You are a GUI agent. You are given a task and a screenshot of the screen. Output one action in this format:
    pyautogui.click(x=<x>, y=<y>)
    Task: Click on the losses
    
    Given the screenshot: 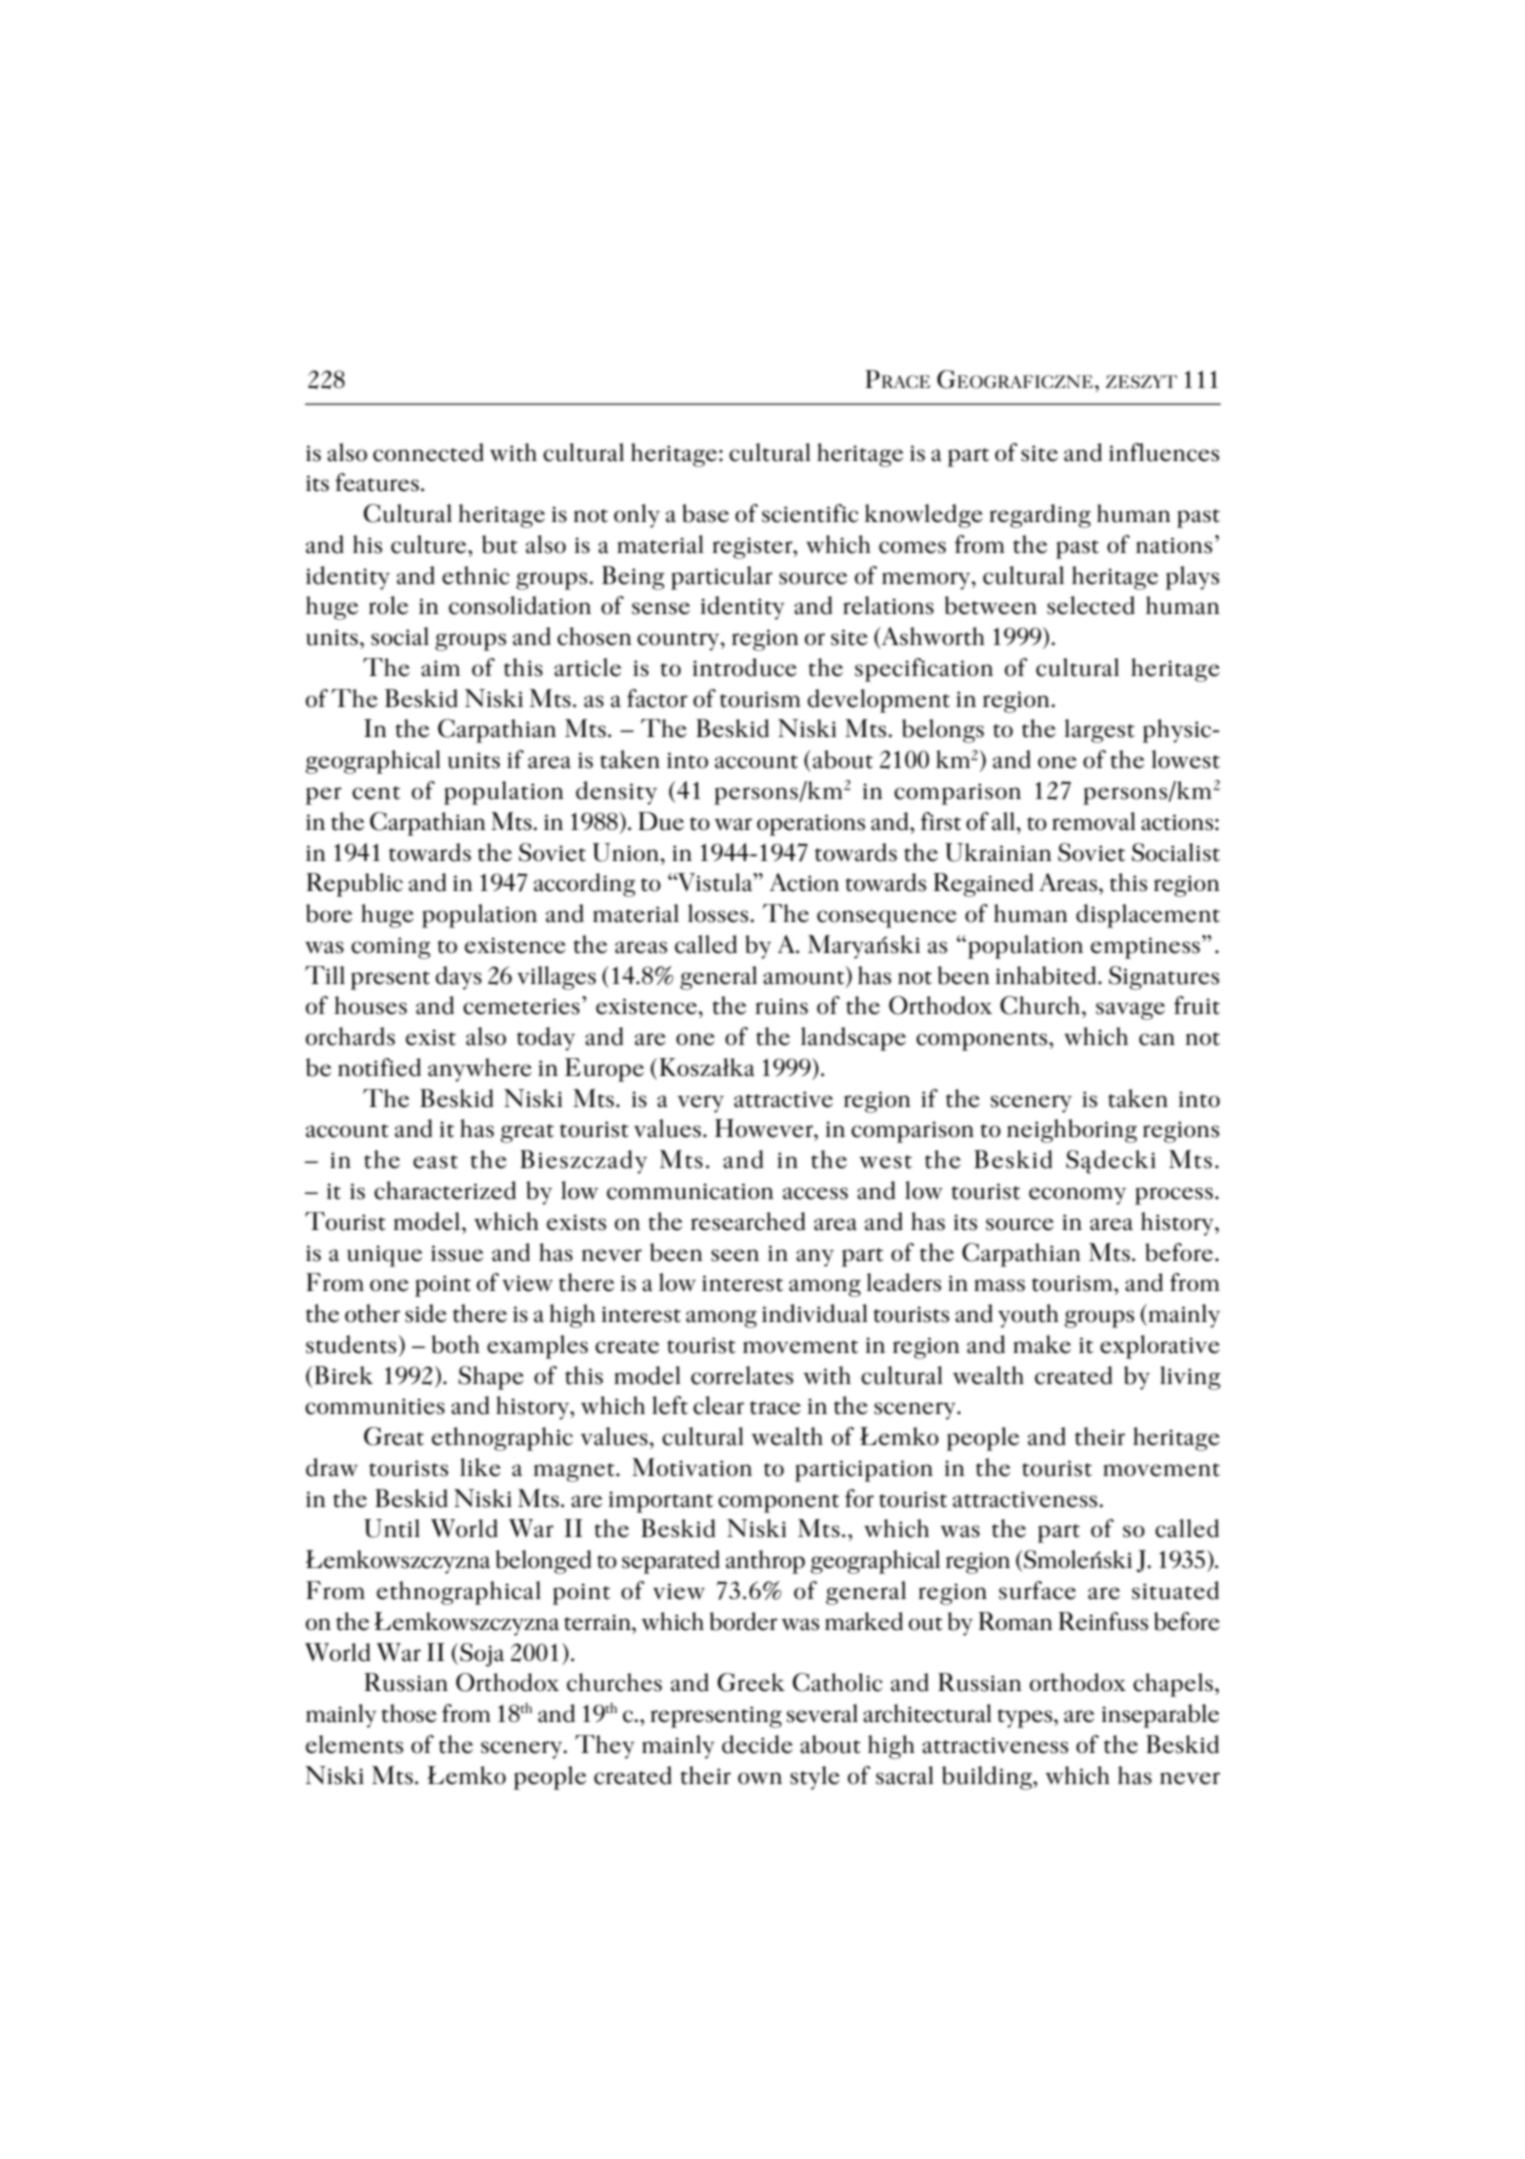 What is the action you would take?
    pyautogui.click(x=719, y=913)
